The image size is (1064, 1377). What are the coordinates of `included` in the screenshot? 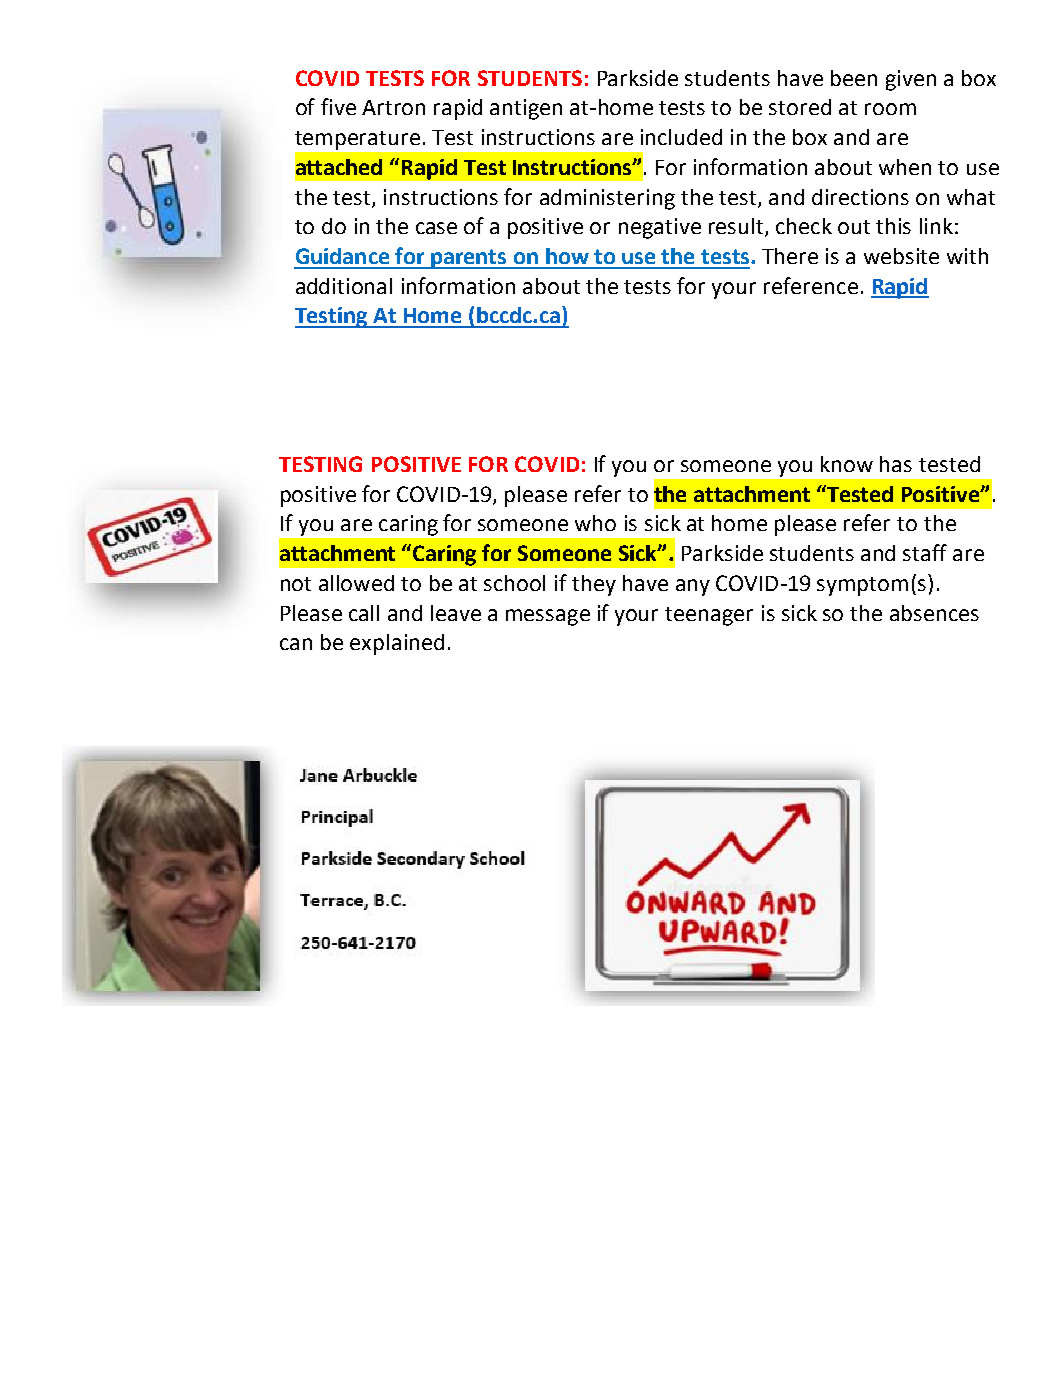 It's located at (681, 137).
